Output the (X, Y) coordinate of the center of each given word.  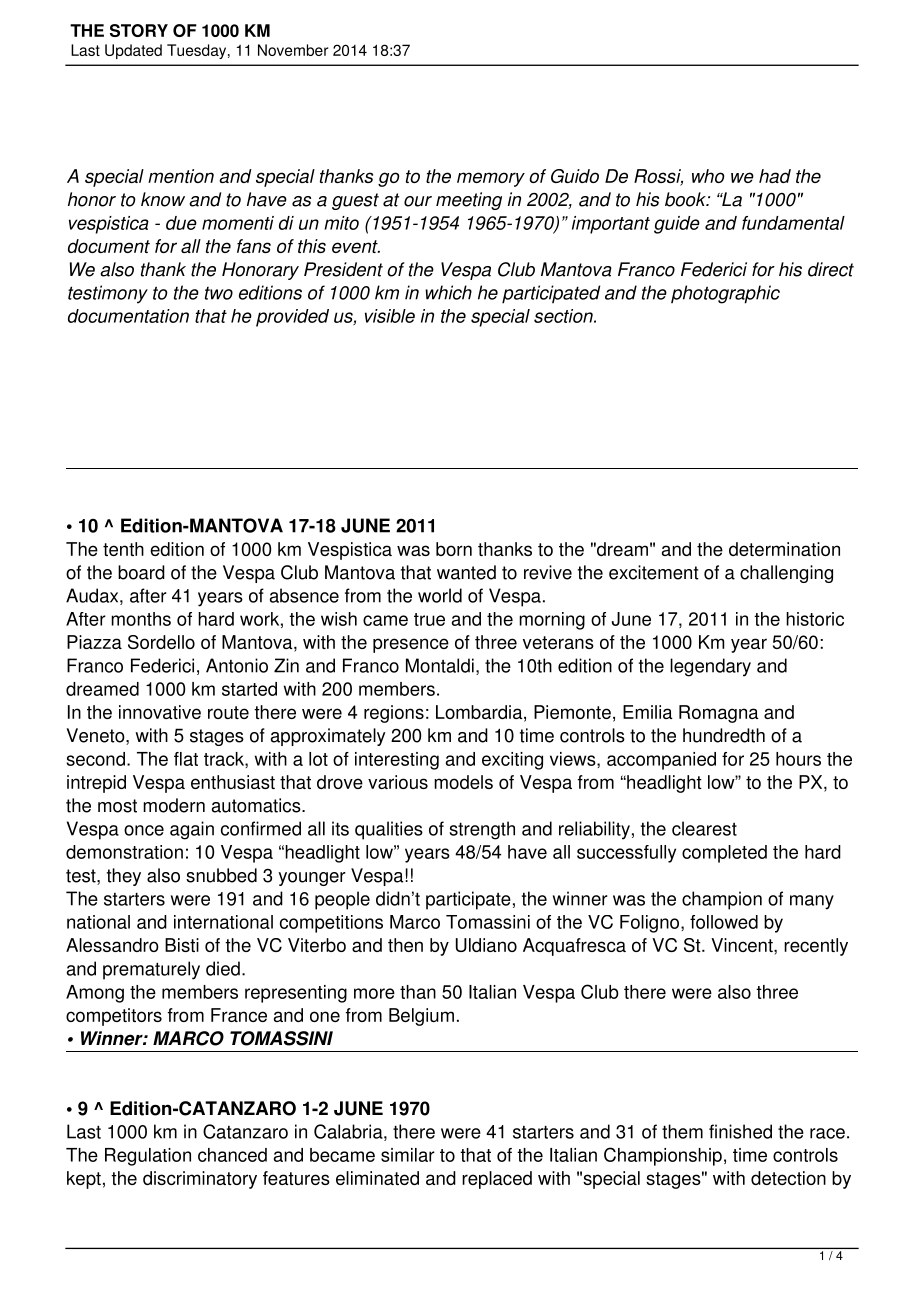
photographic (725, 294)
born (454, 549)
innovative (160, 712)
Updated (133, 51)
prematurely (151, 970)
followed (724, 922)
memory (491, 179)
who (708, 176)
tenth (123, 549)
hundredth (724, 735)
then (405, 945)
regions (394, 714)
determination (784, 549)
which (448, 292)
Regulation (148, 1157)
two (219, 293)
